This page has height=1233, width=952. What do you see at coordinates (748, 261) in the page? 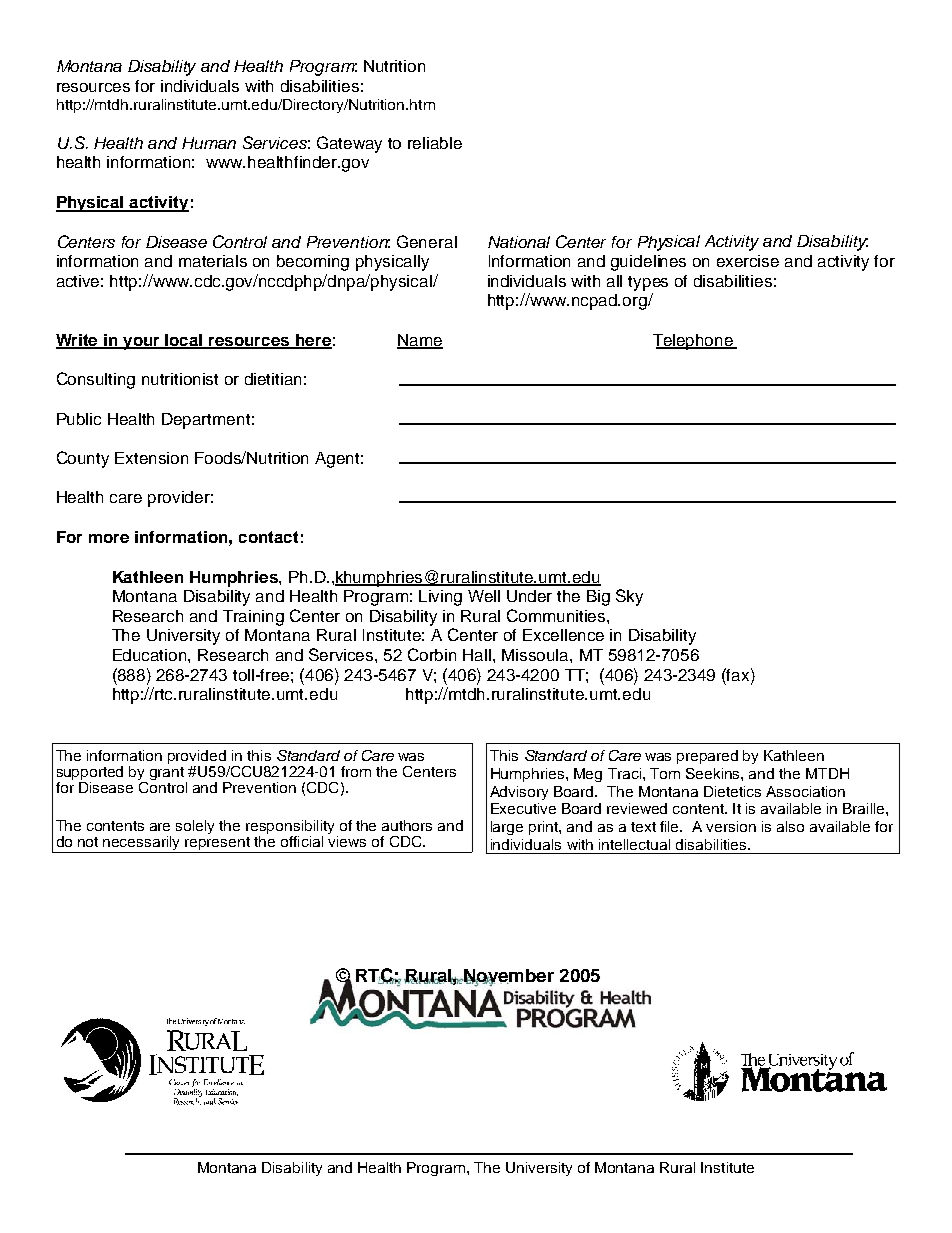
I see `exercise` at bounding box center [748, 261].
